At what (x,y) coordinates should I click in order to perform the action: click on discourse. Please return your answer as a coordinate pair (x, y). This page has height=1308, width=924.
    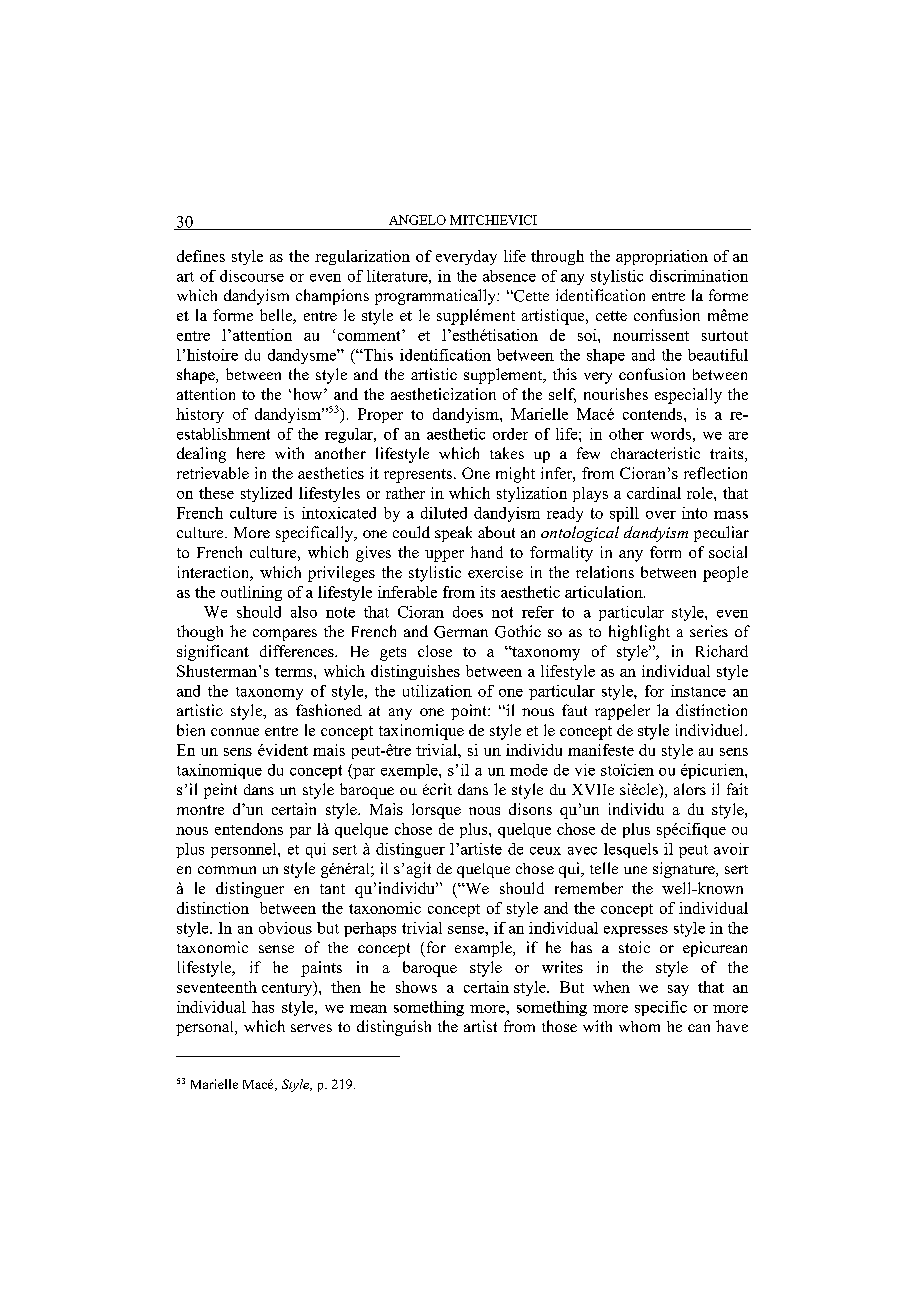
    Looking at the image, I should click on (252, 276).
